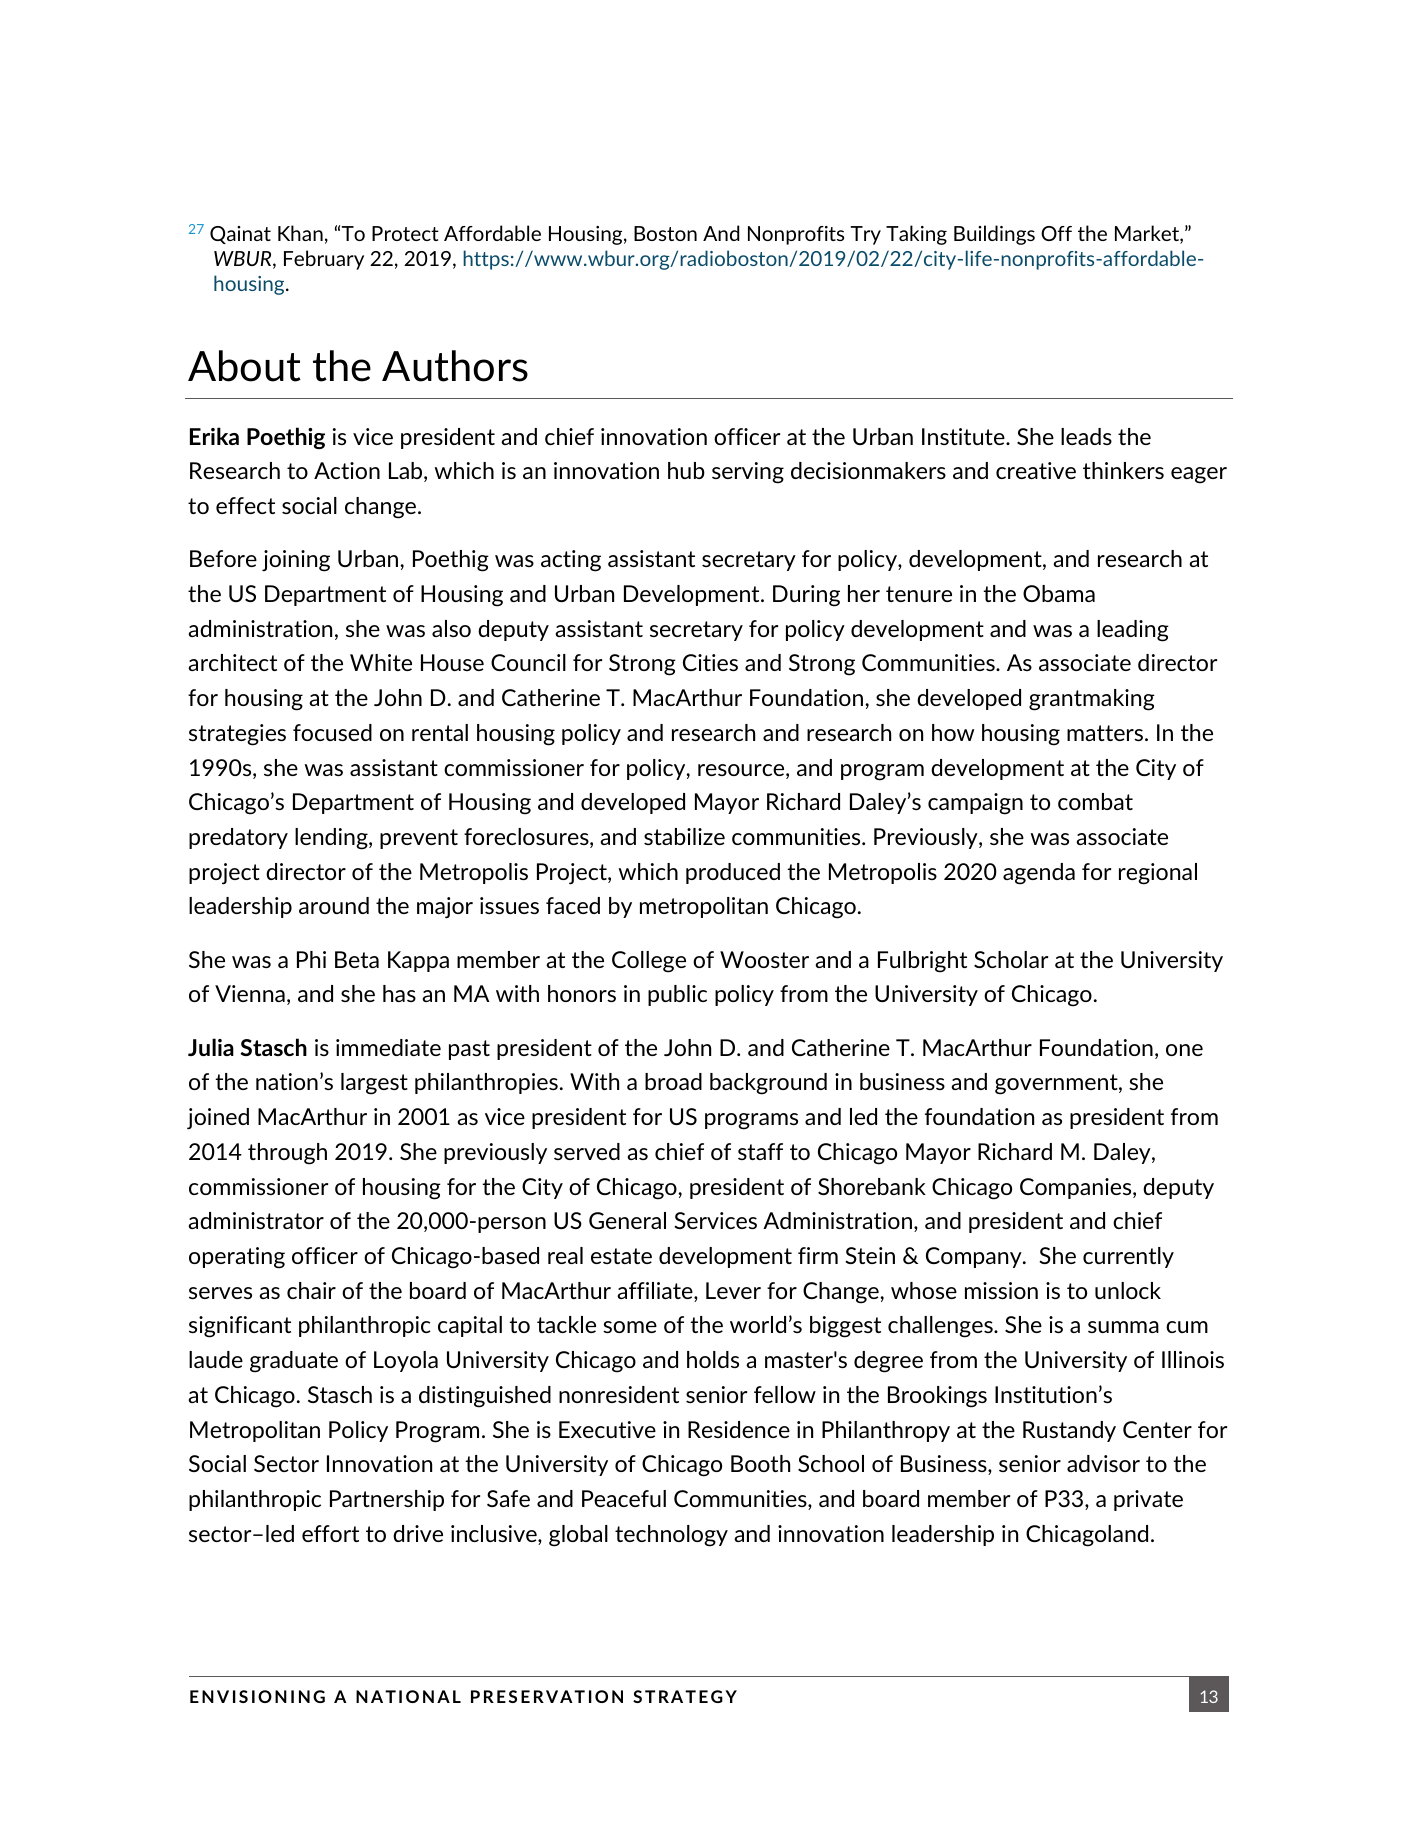 Image resolution: width=1416 pixels, height=1833 pixels. I want to click on produced, so click(733, 873).
